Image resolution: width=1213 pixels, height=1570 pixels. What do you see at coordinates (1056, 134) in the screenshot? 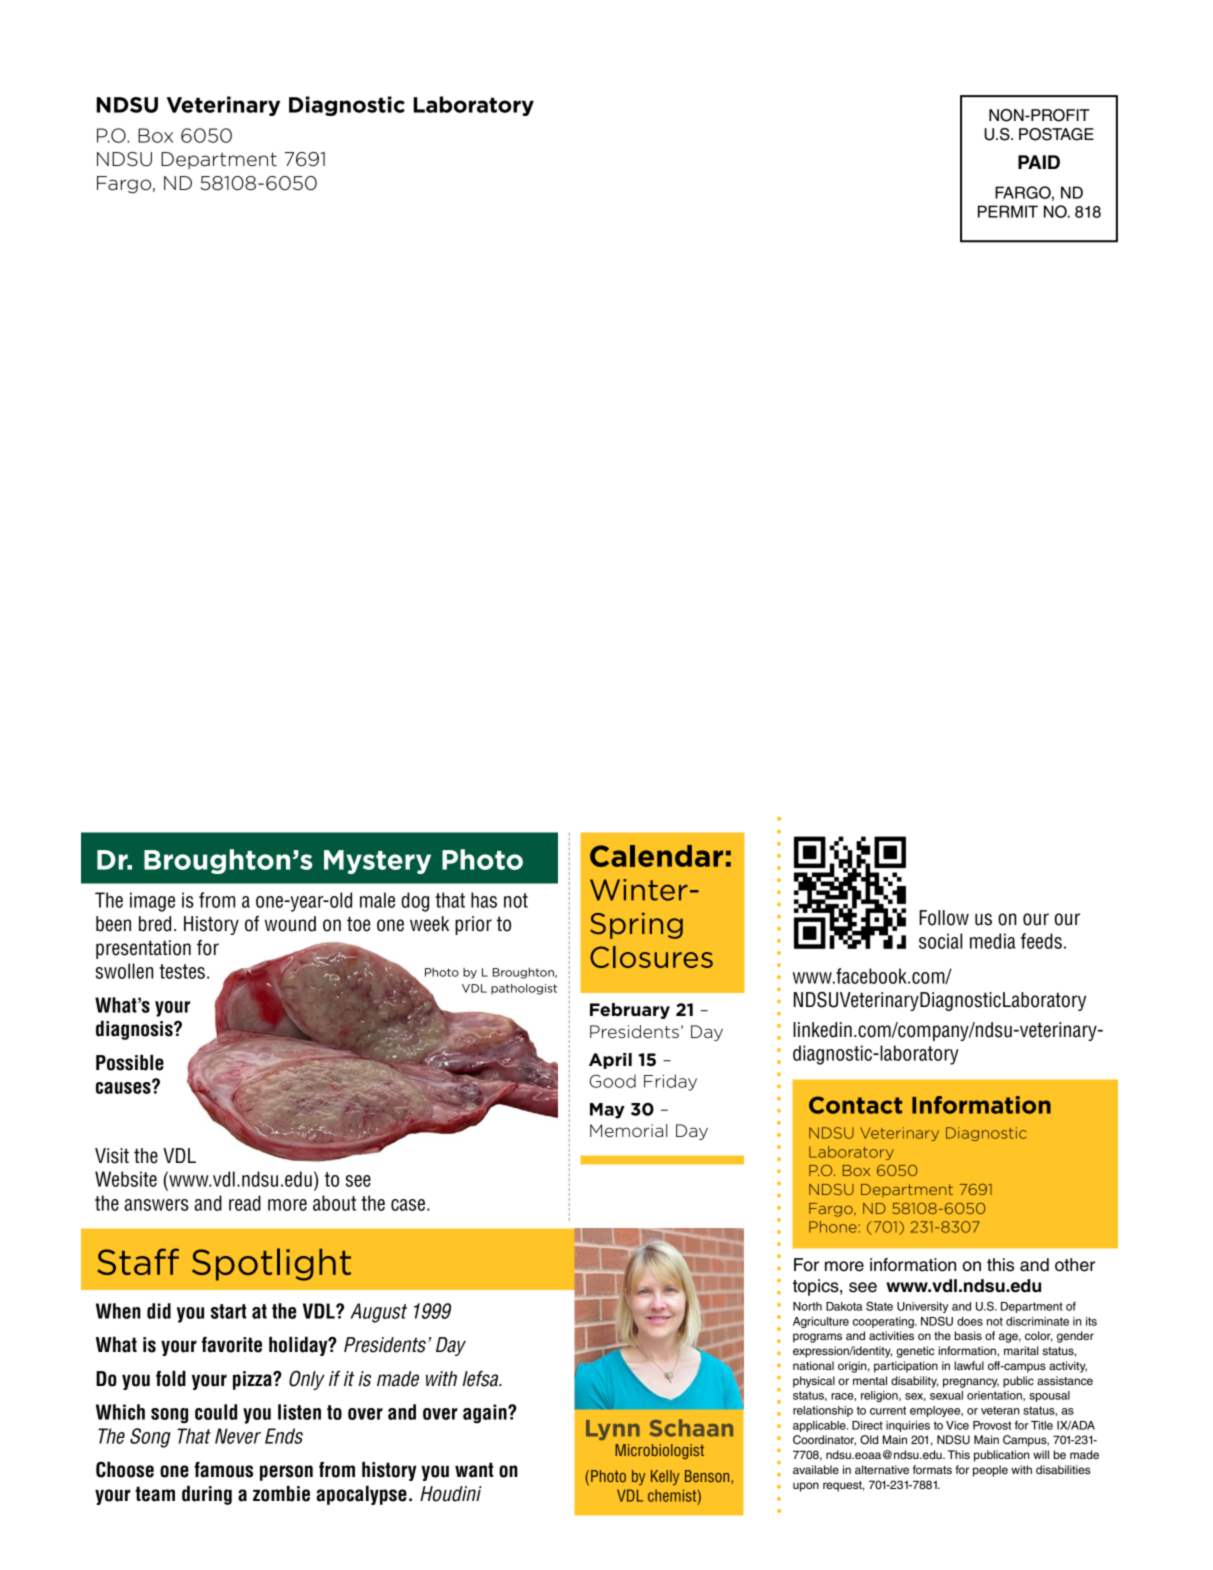
I see `POSTAGE` at bounding box center [1056, 134].
